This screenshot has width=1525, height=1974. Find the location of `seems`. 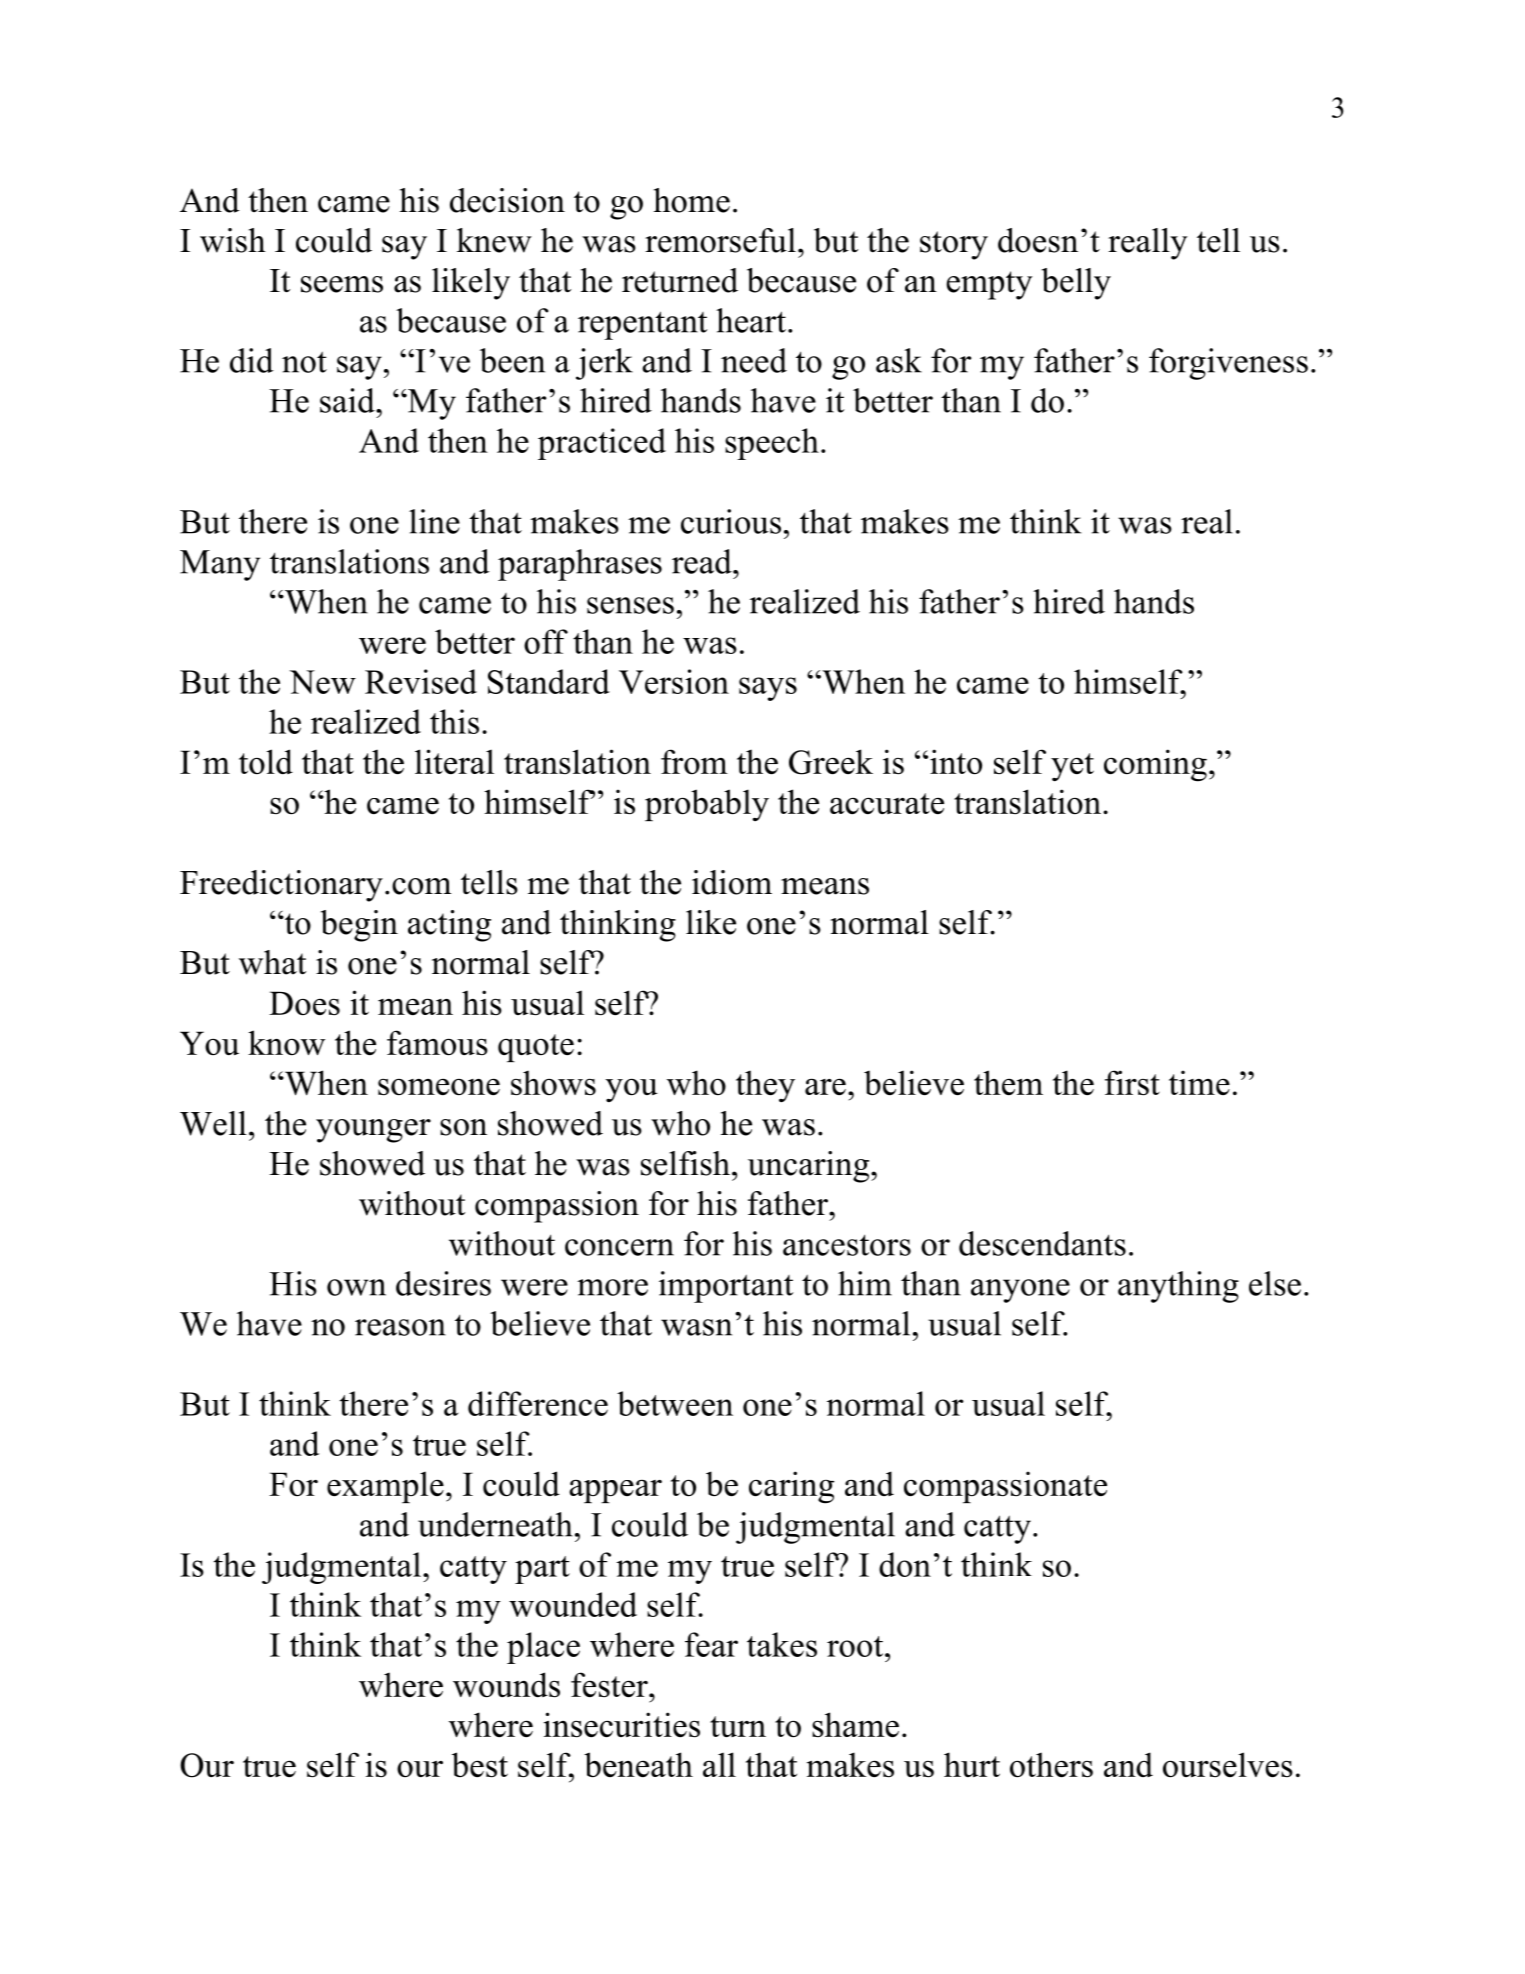

seems is located at coordinates (342, 284).
